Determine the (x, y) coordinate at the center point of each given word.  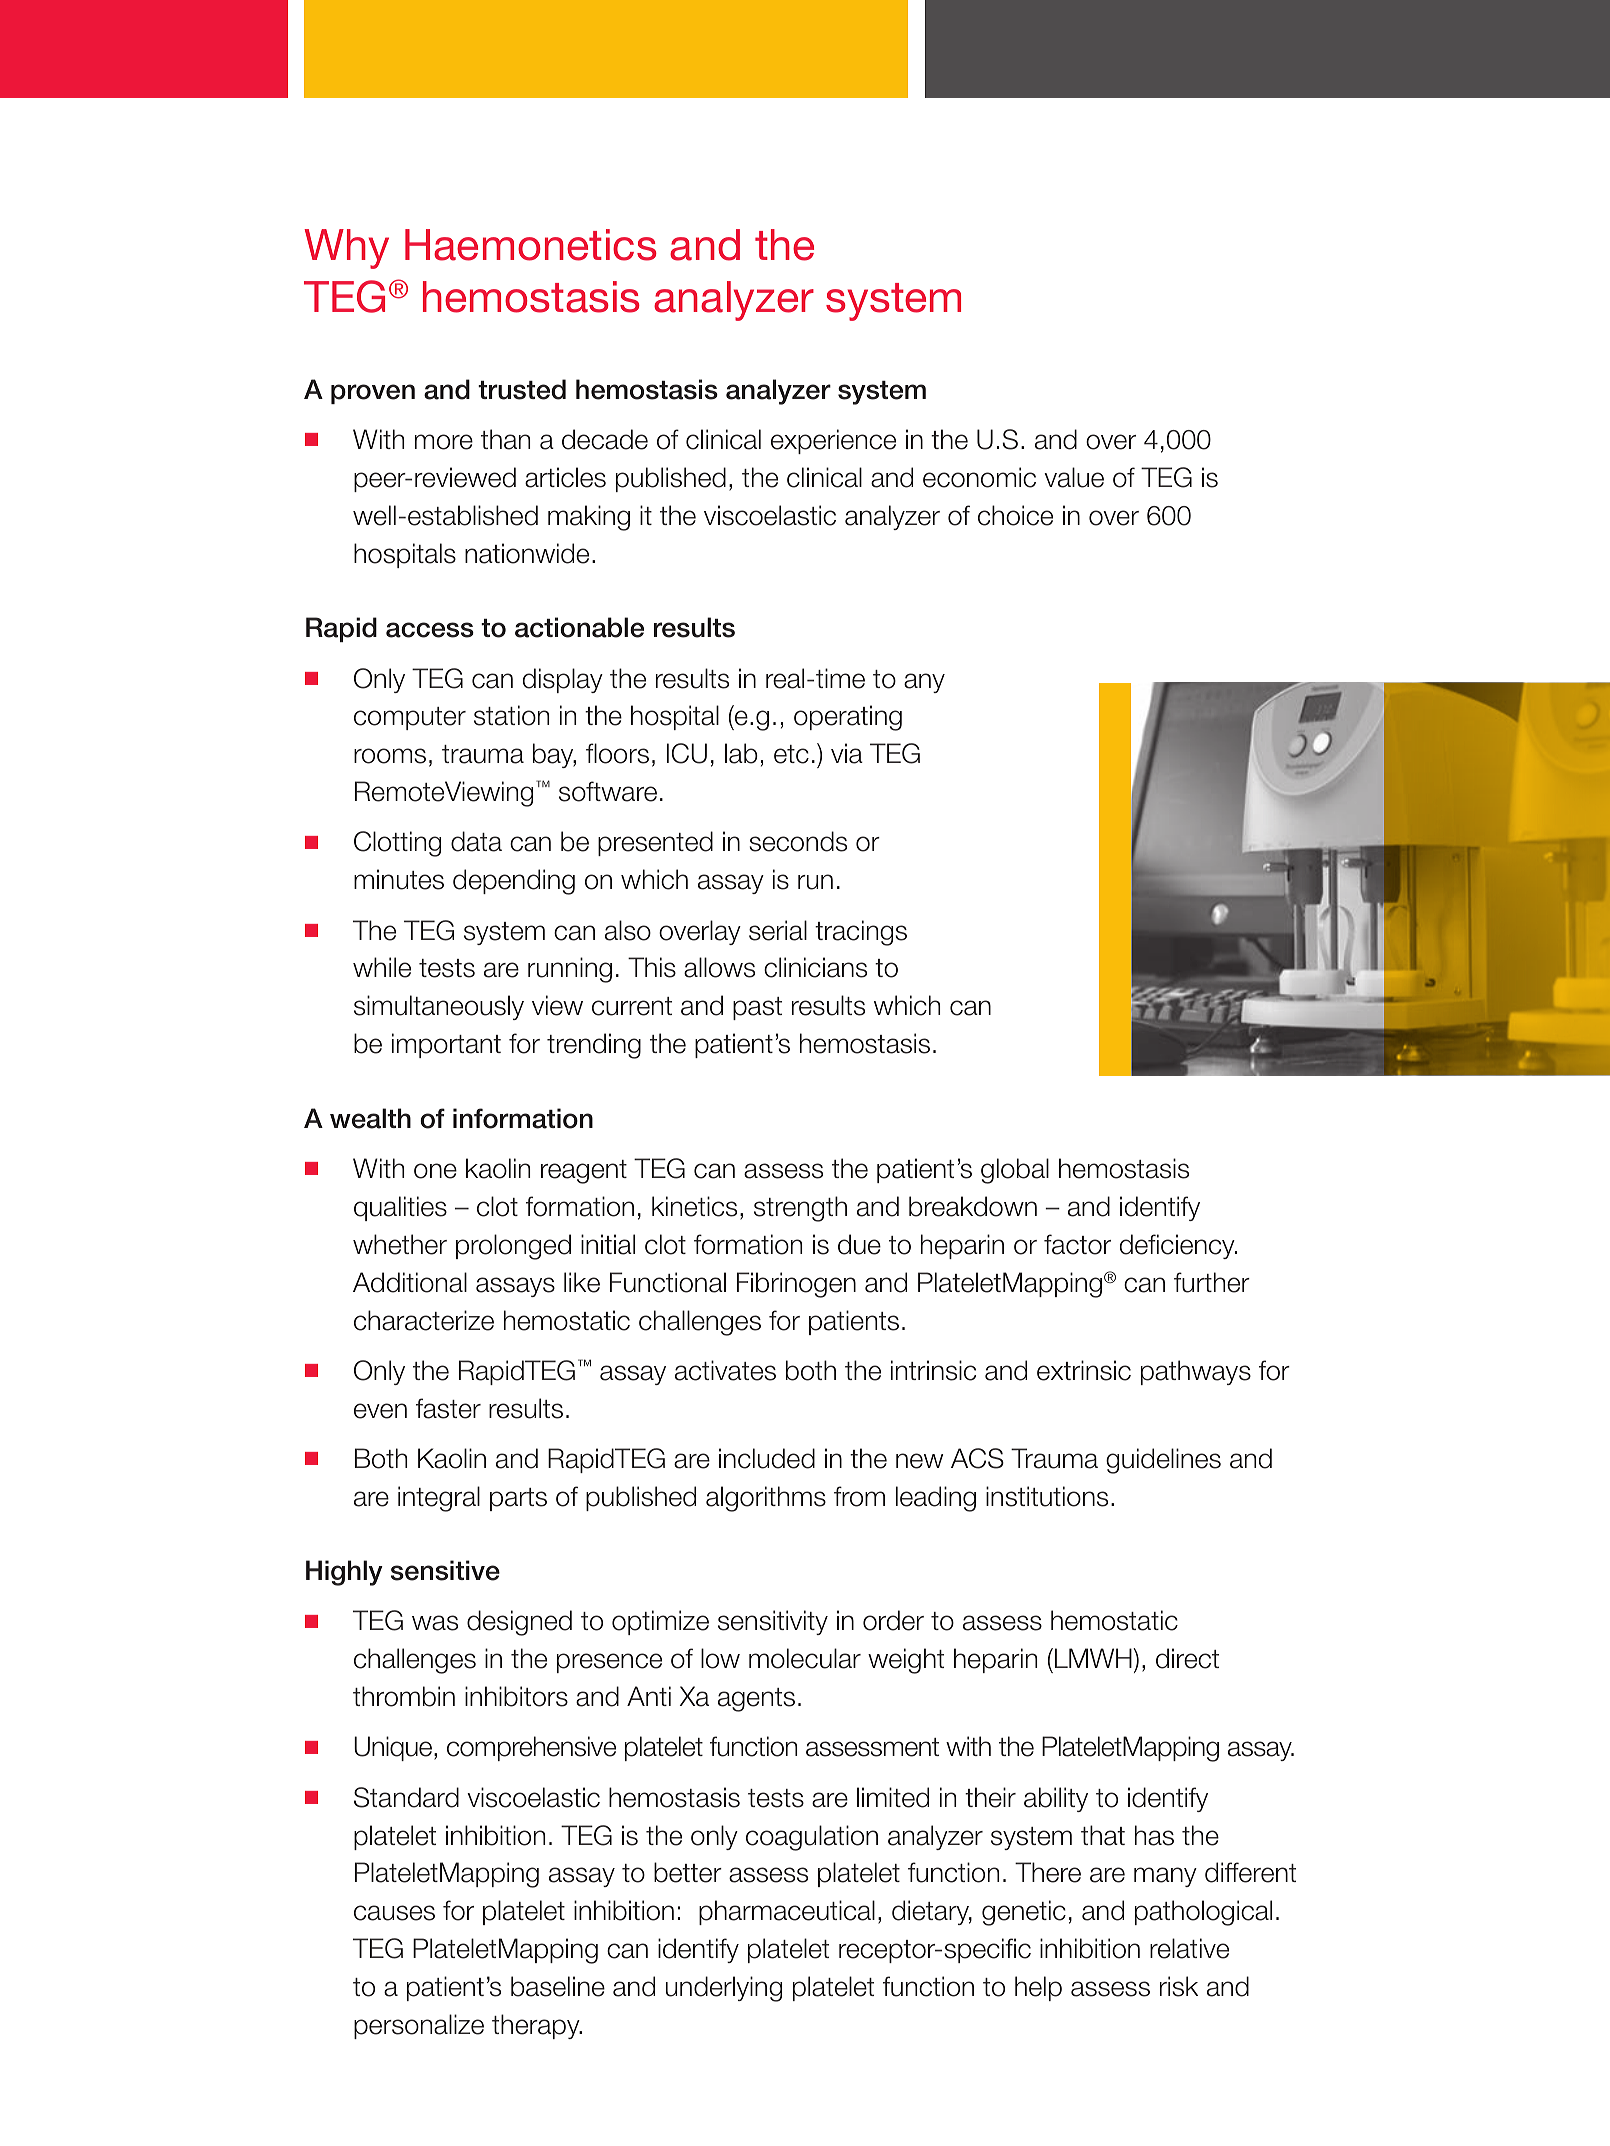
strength (800, 1209)
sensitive (445, 1570)
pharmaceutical (787, 1912)
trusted (522, 389)
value (1074, 477)
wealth (370, 1118)
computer (410, 718)
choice (1015, 515)
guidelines (1163, 1461)
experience (833, 441)
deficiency (1178, 1246)
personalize (419, 2026)
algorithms (766, 1499)
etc (791, 754)
